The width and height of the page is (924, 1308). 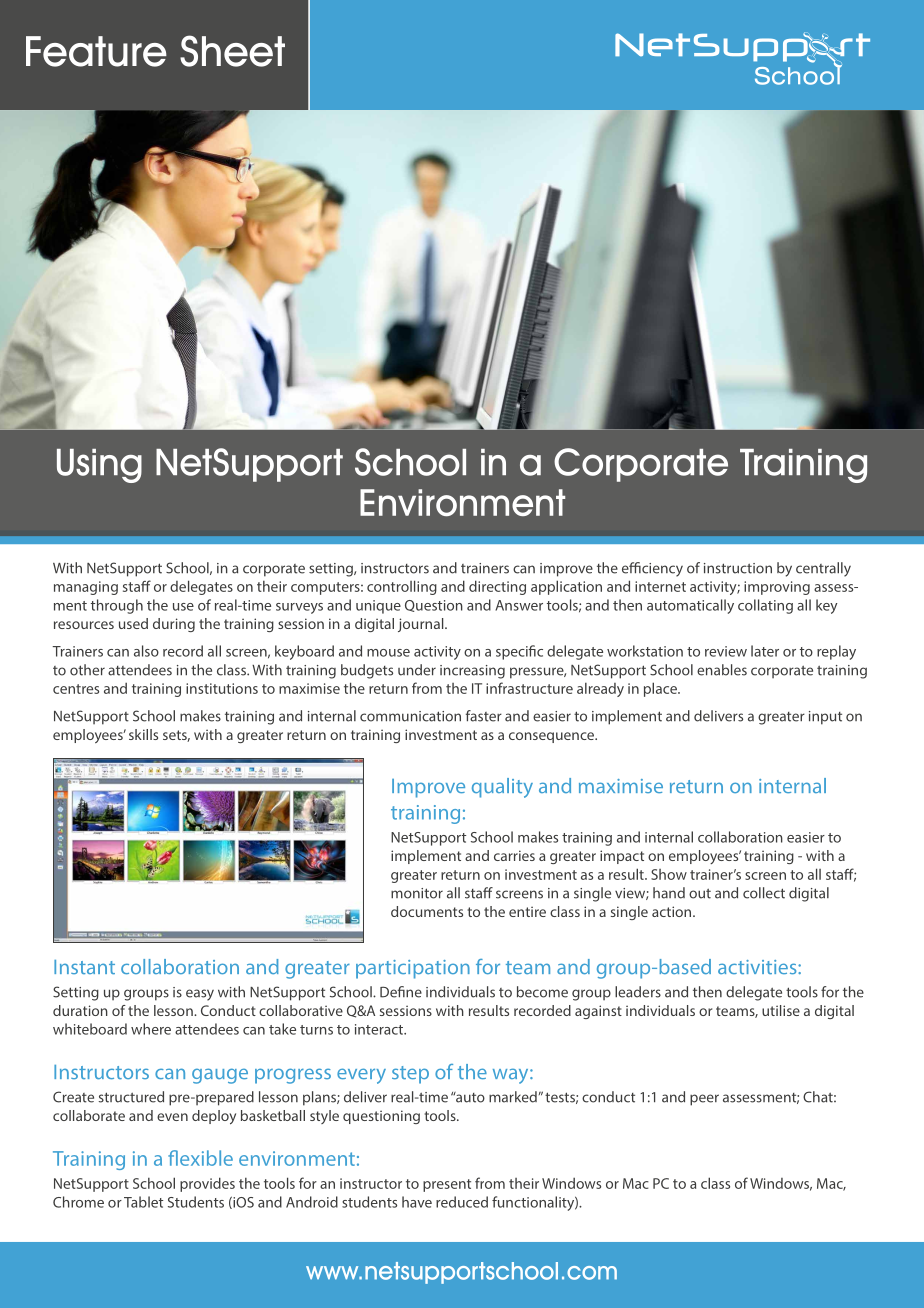 I want to click on quality, so click(x=502, y=788).
